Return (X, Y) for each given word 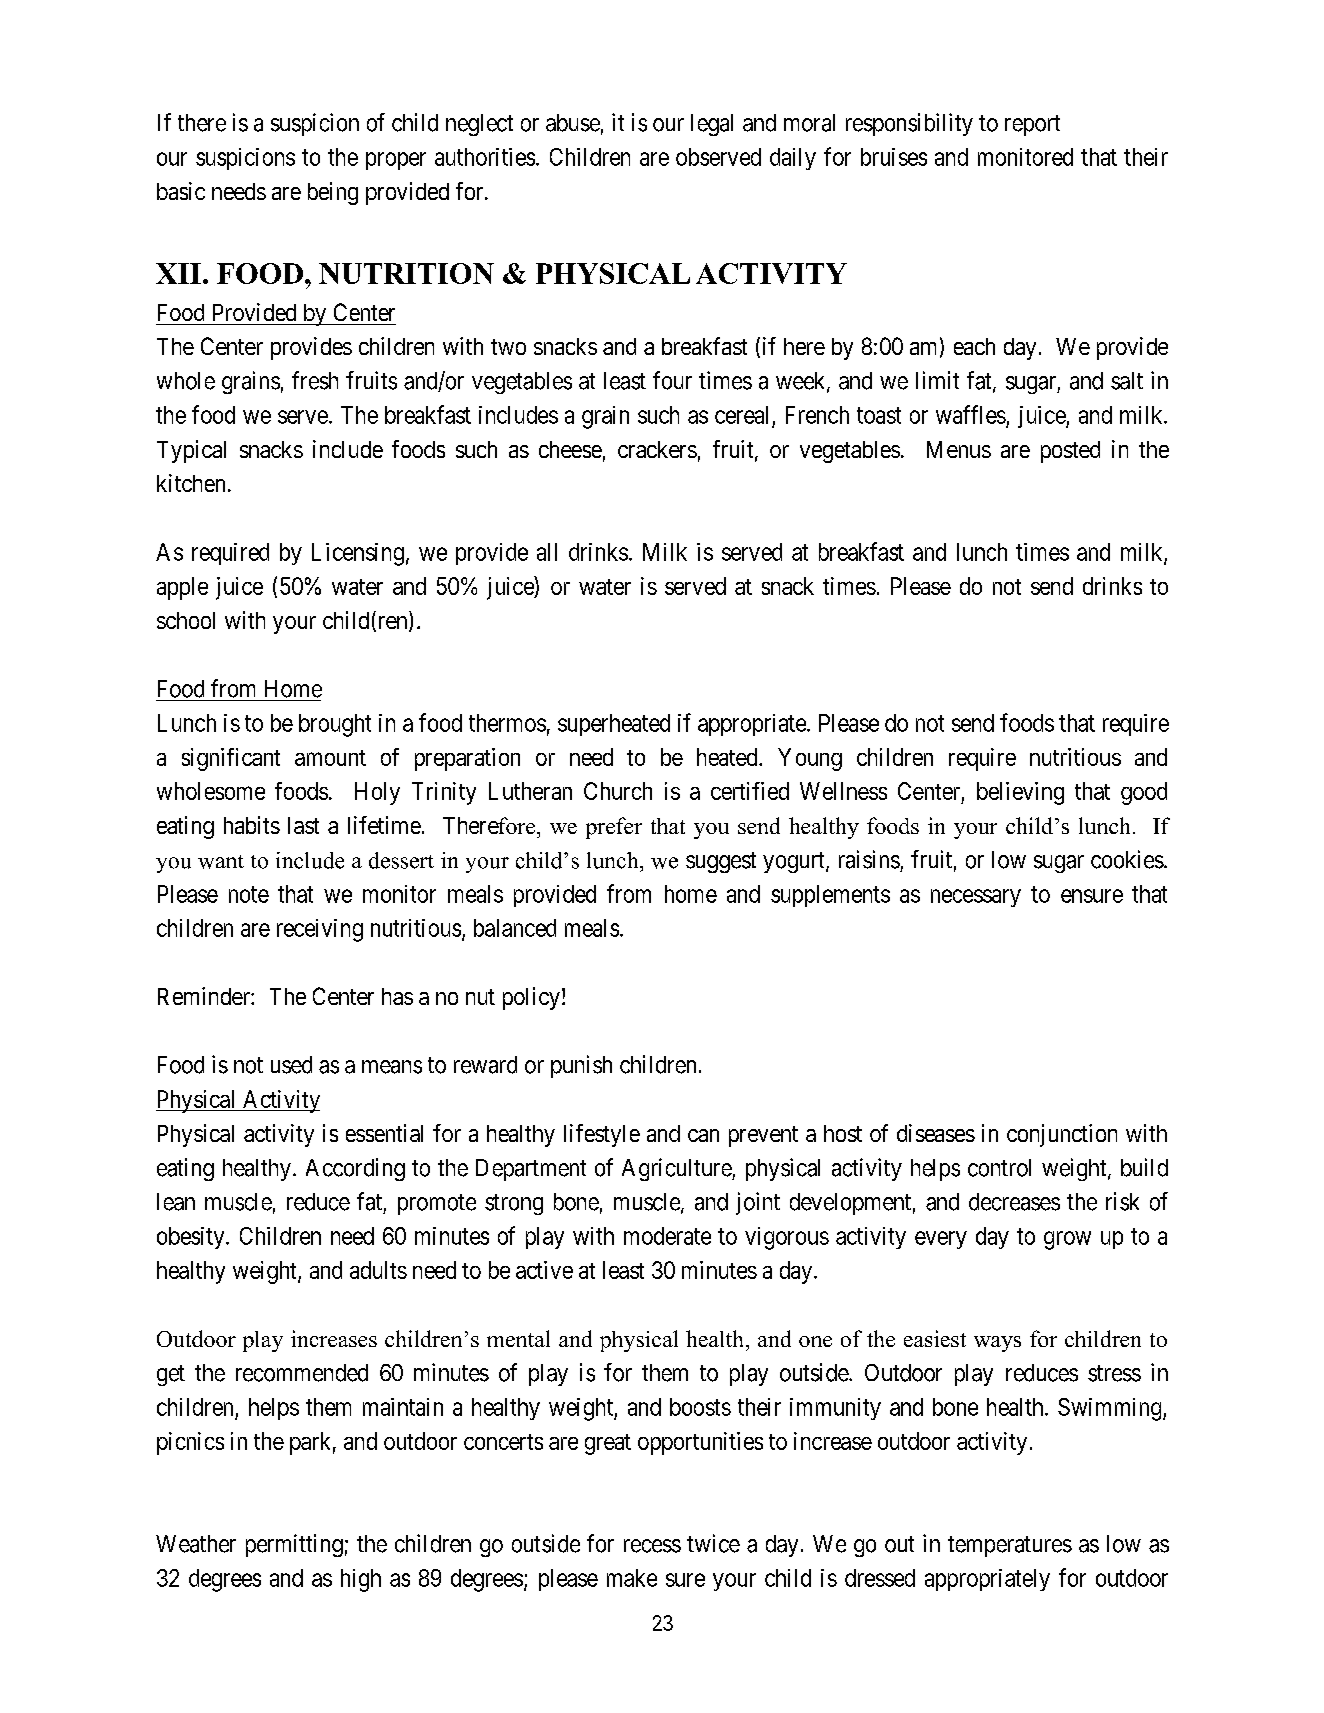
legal (712, 125)
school (186, 620)
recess (652, 1546)
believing (1020, 793)
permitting (294, 1545)
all (547, 552)
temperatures (1010, 1546)
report (1032, 125)
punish (581, 1066)
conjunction (1062, 1135)
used (291, 1065)
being (333, 193)
